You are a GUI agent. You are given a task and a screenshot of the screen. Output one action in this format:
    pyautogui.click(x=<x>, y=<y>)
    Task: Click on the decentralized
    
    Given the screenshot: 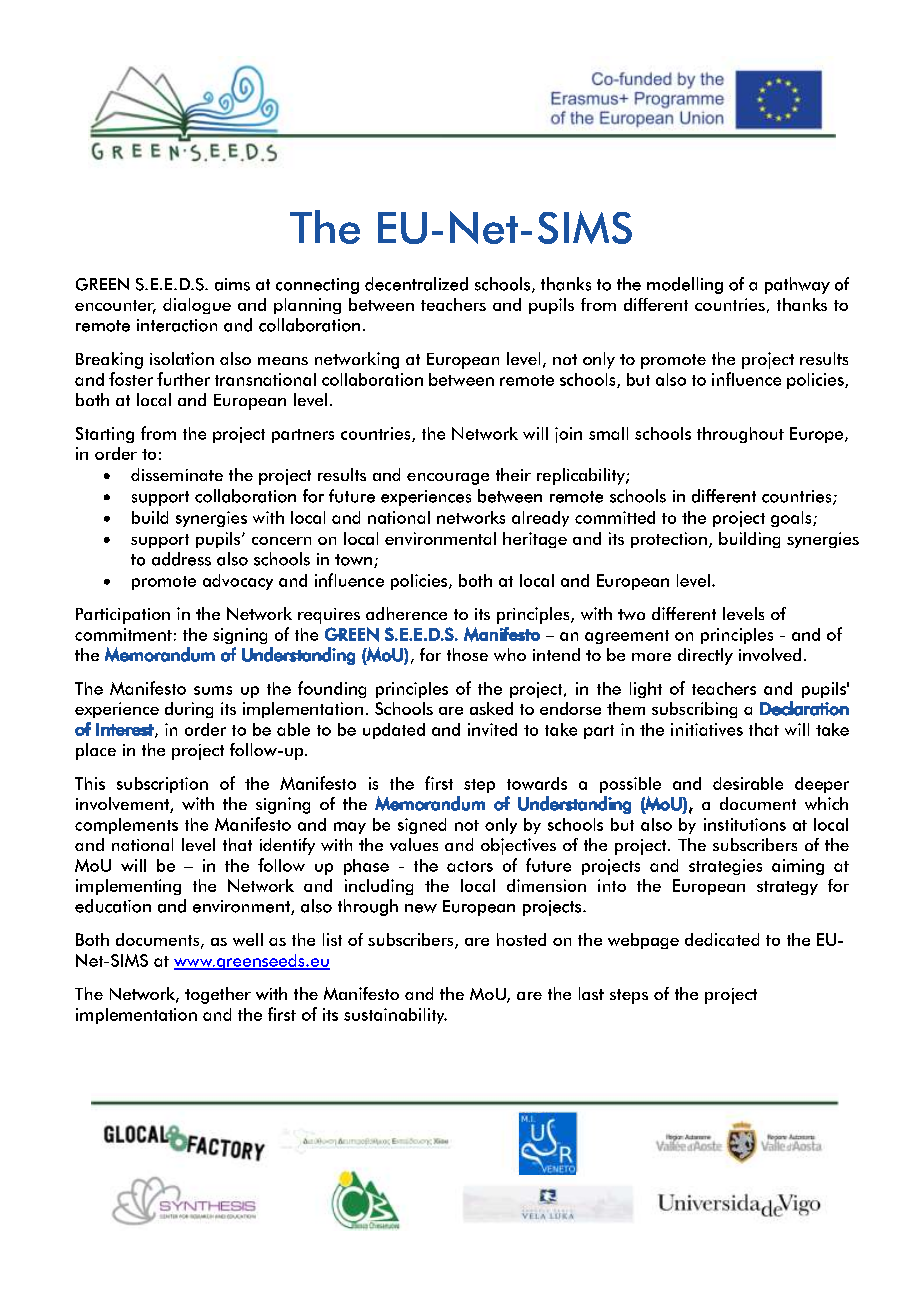 What is the action you would take?
    pyautogui.click(x=416, y=284)
